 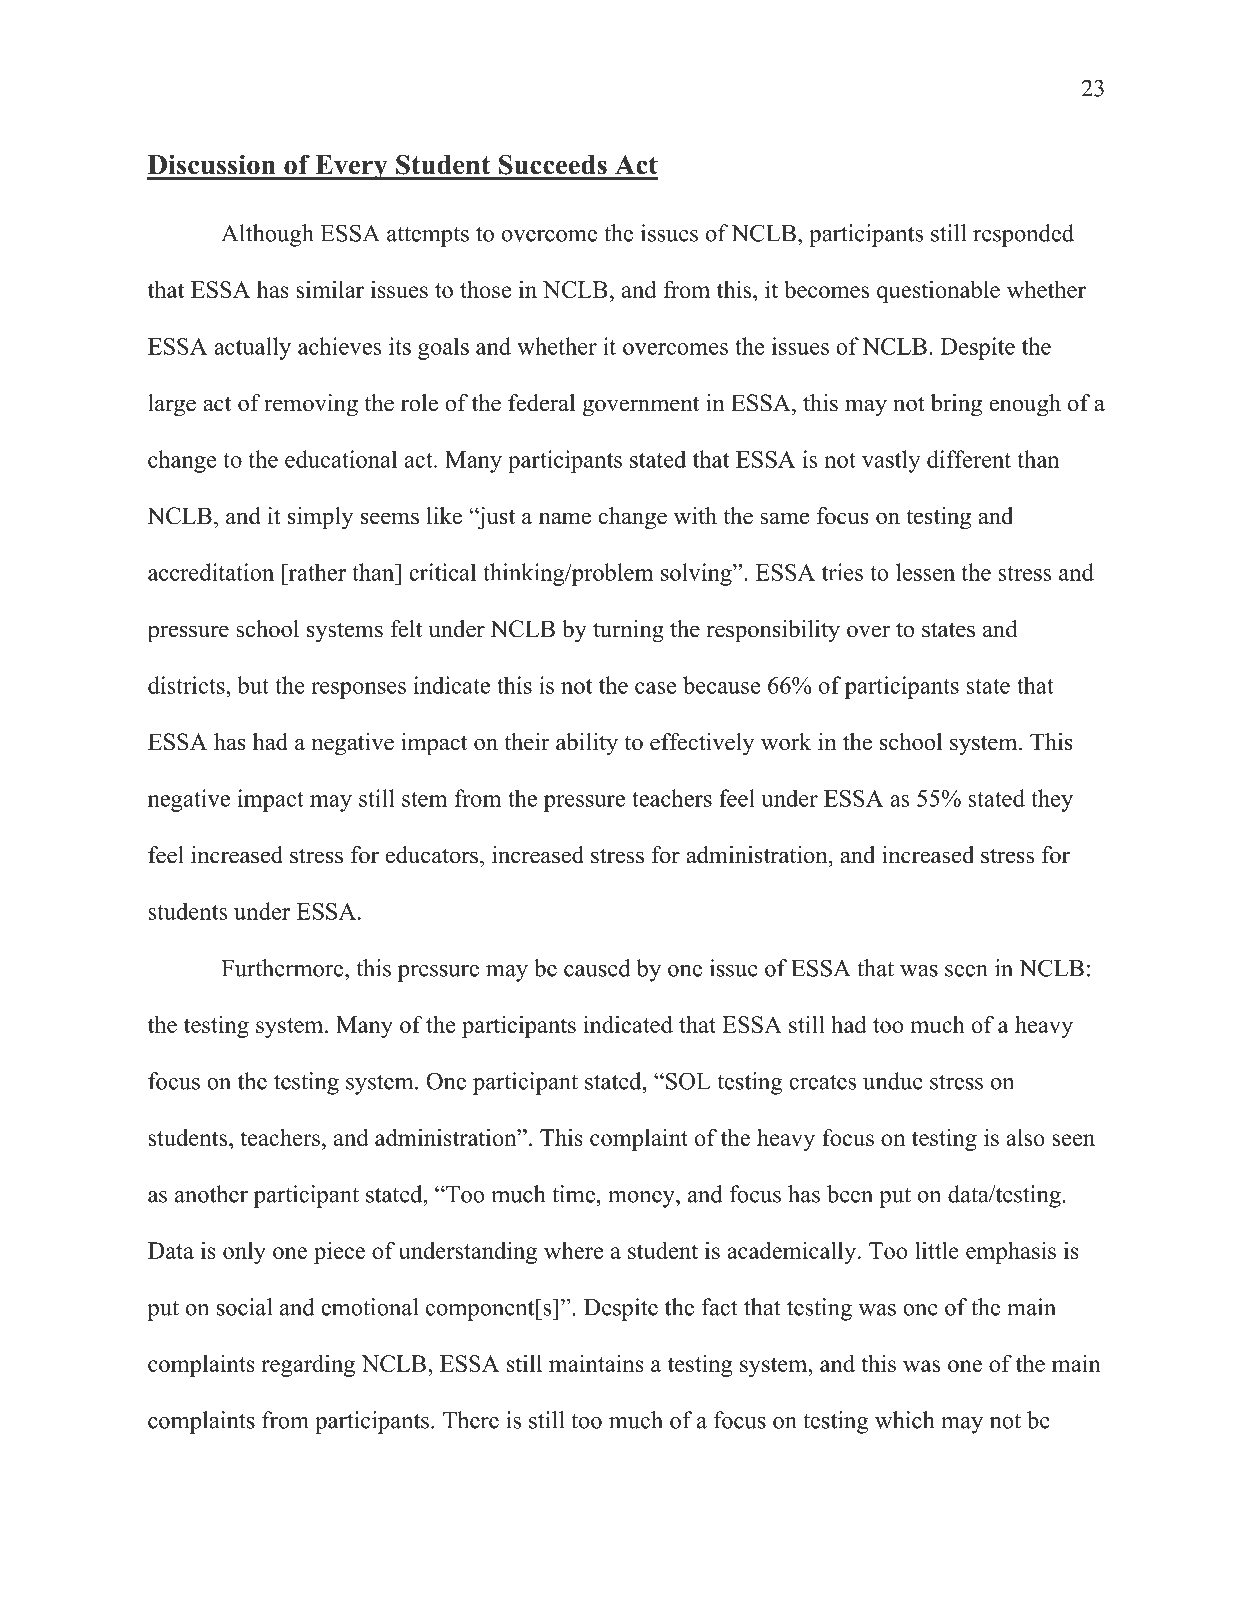 What do you see at coordinates (1052, 800) in the screenshot?
I see `they` at bounding box center [1052, 800].
